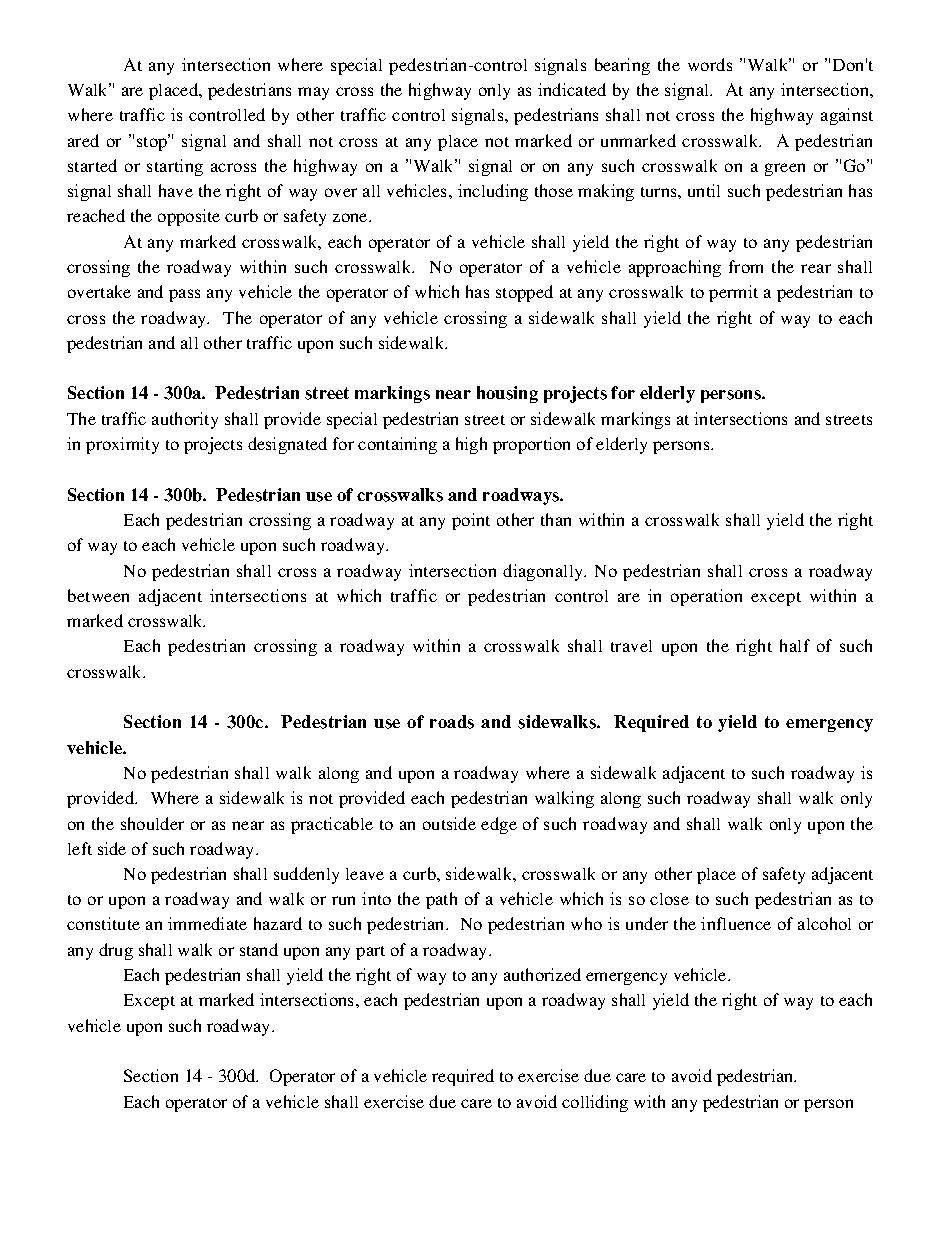 Image resolution: width=952 pixels, height=1233 pixels. I want to click on half, so click(795, 645).
